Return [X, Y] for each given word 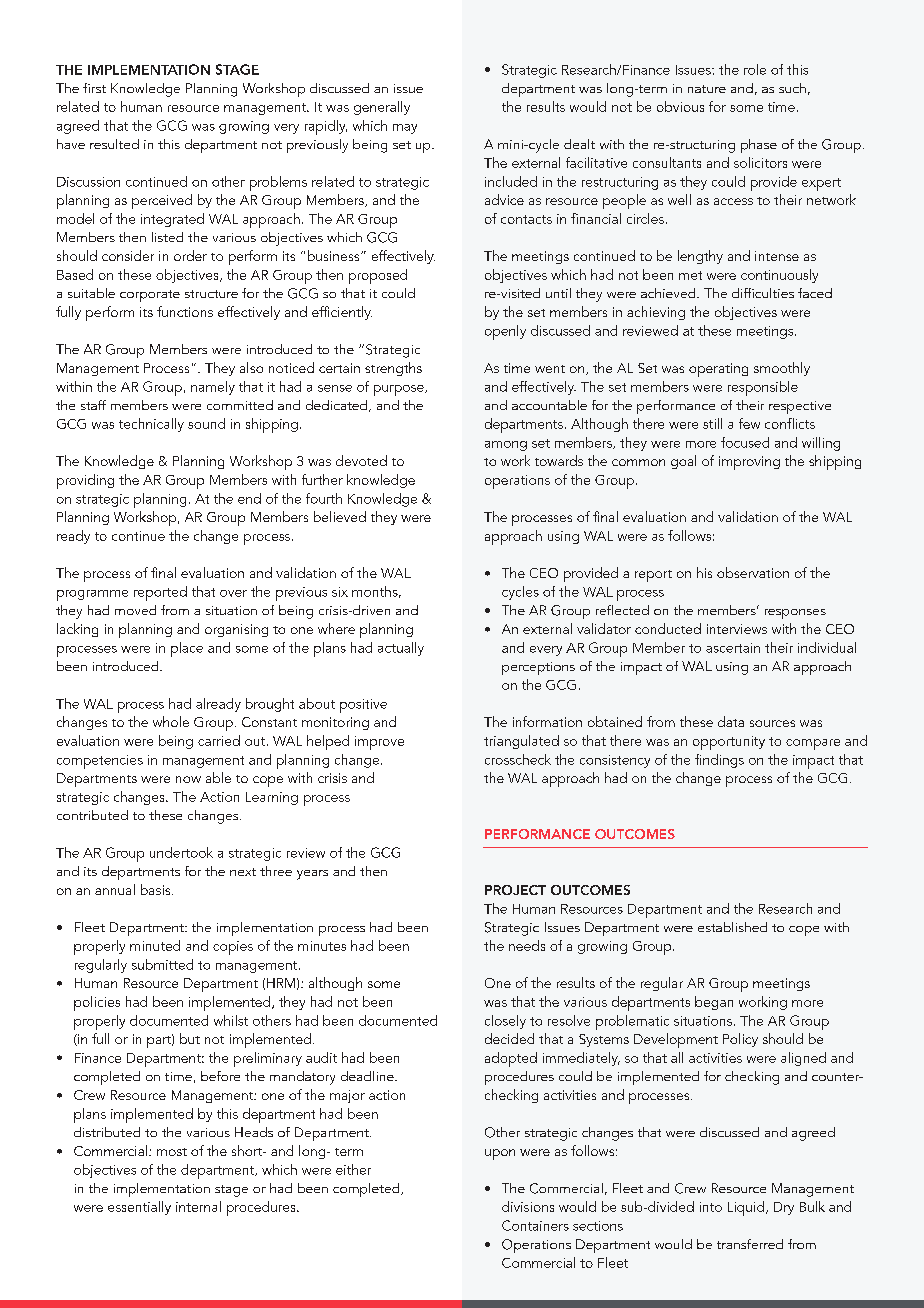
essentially [139, 1208]
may [405, 129]
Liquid [746, 1208]
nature [707, 89]
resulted [114, 144]
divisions [528, 1206]
